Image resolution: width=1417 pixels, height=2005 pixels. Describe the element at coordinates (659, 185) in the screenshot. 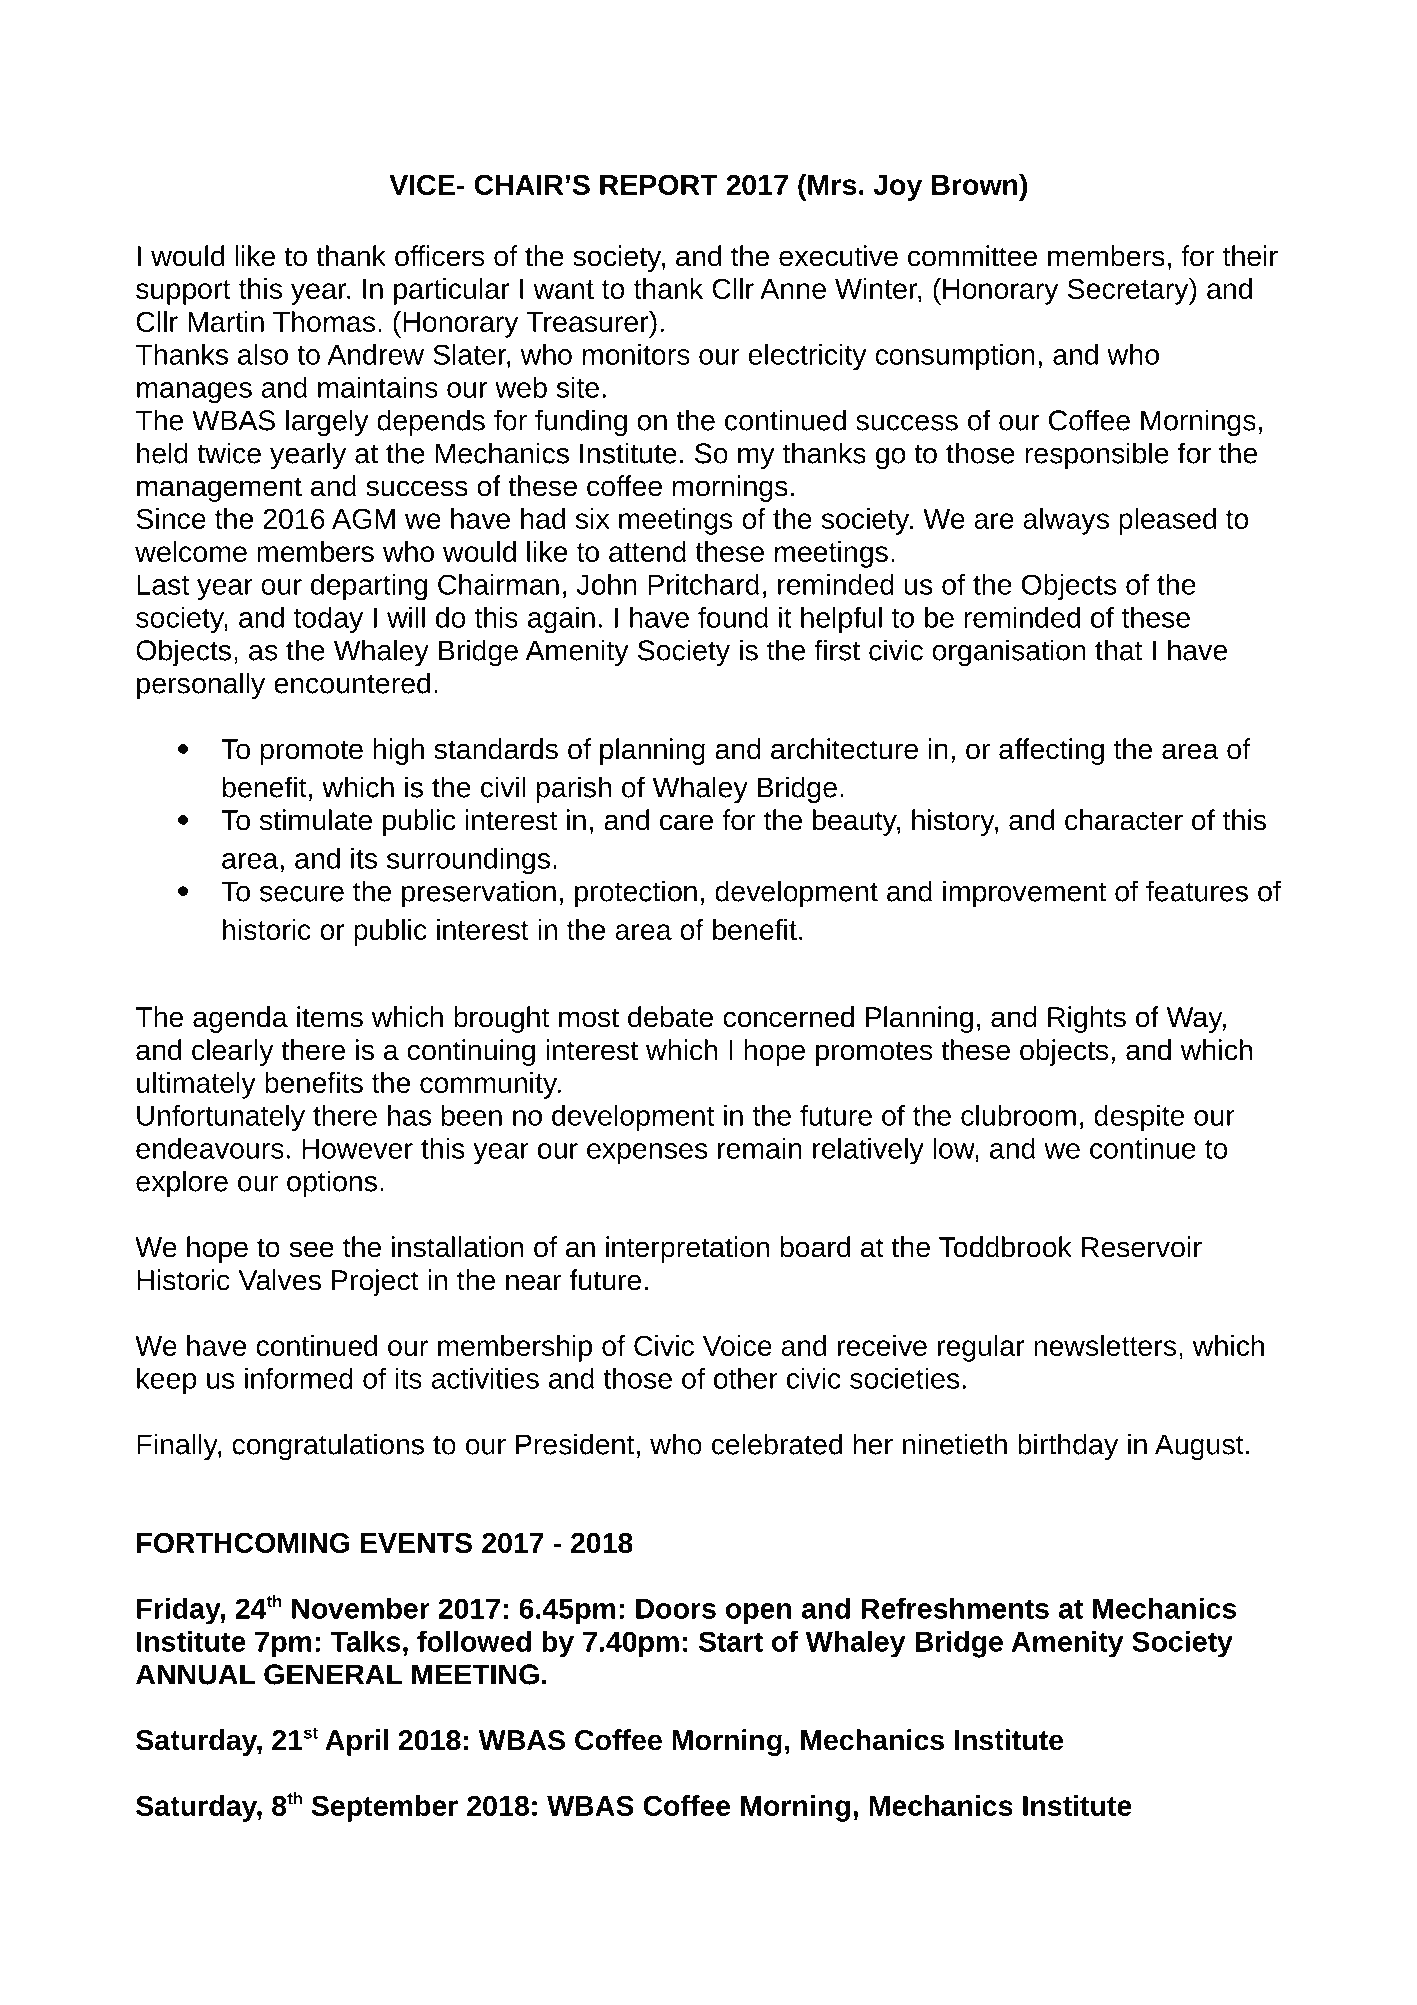

I see `REPORT` at that location.
